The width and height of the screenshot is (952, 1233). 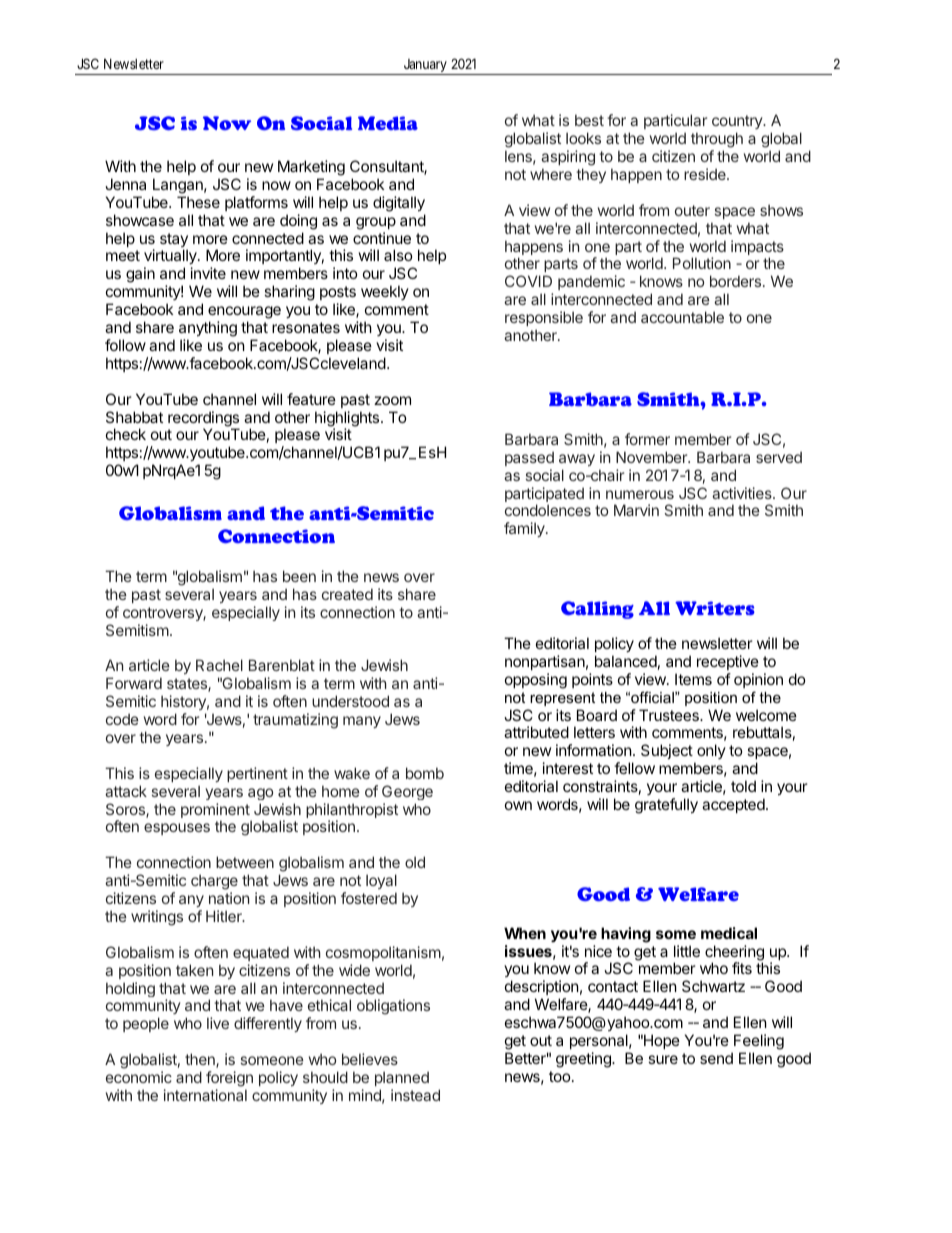 What do you see at coordinates (402, 1078) in the screenshot?
I see `planned` at bounding box center [402, 1078].
